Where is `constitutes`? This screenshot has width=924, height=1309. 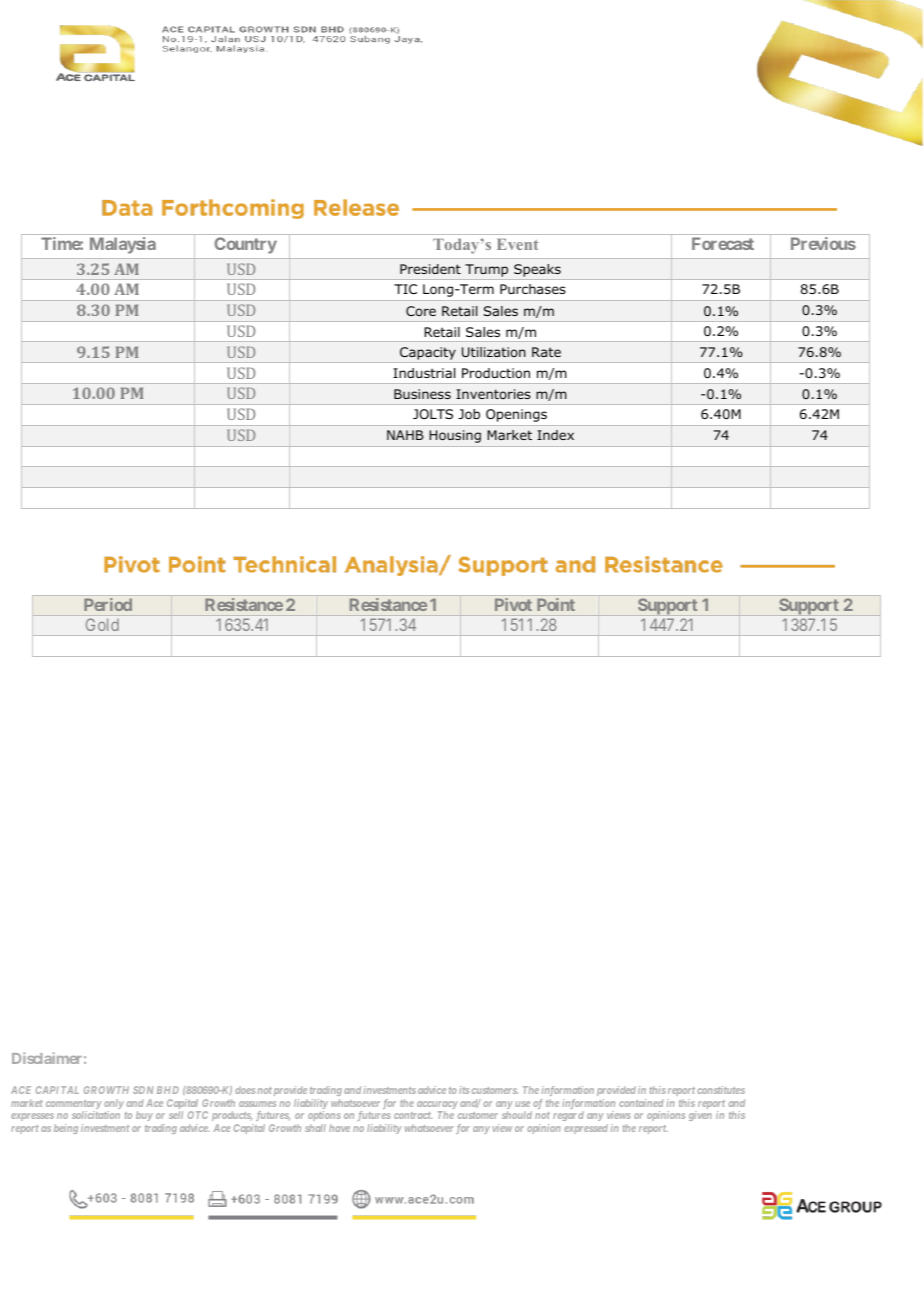 constitutes is located at coordinates (721, 1090).
